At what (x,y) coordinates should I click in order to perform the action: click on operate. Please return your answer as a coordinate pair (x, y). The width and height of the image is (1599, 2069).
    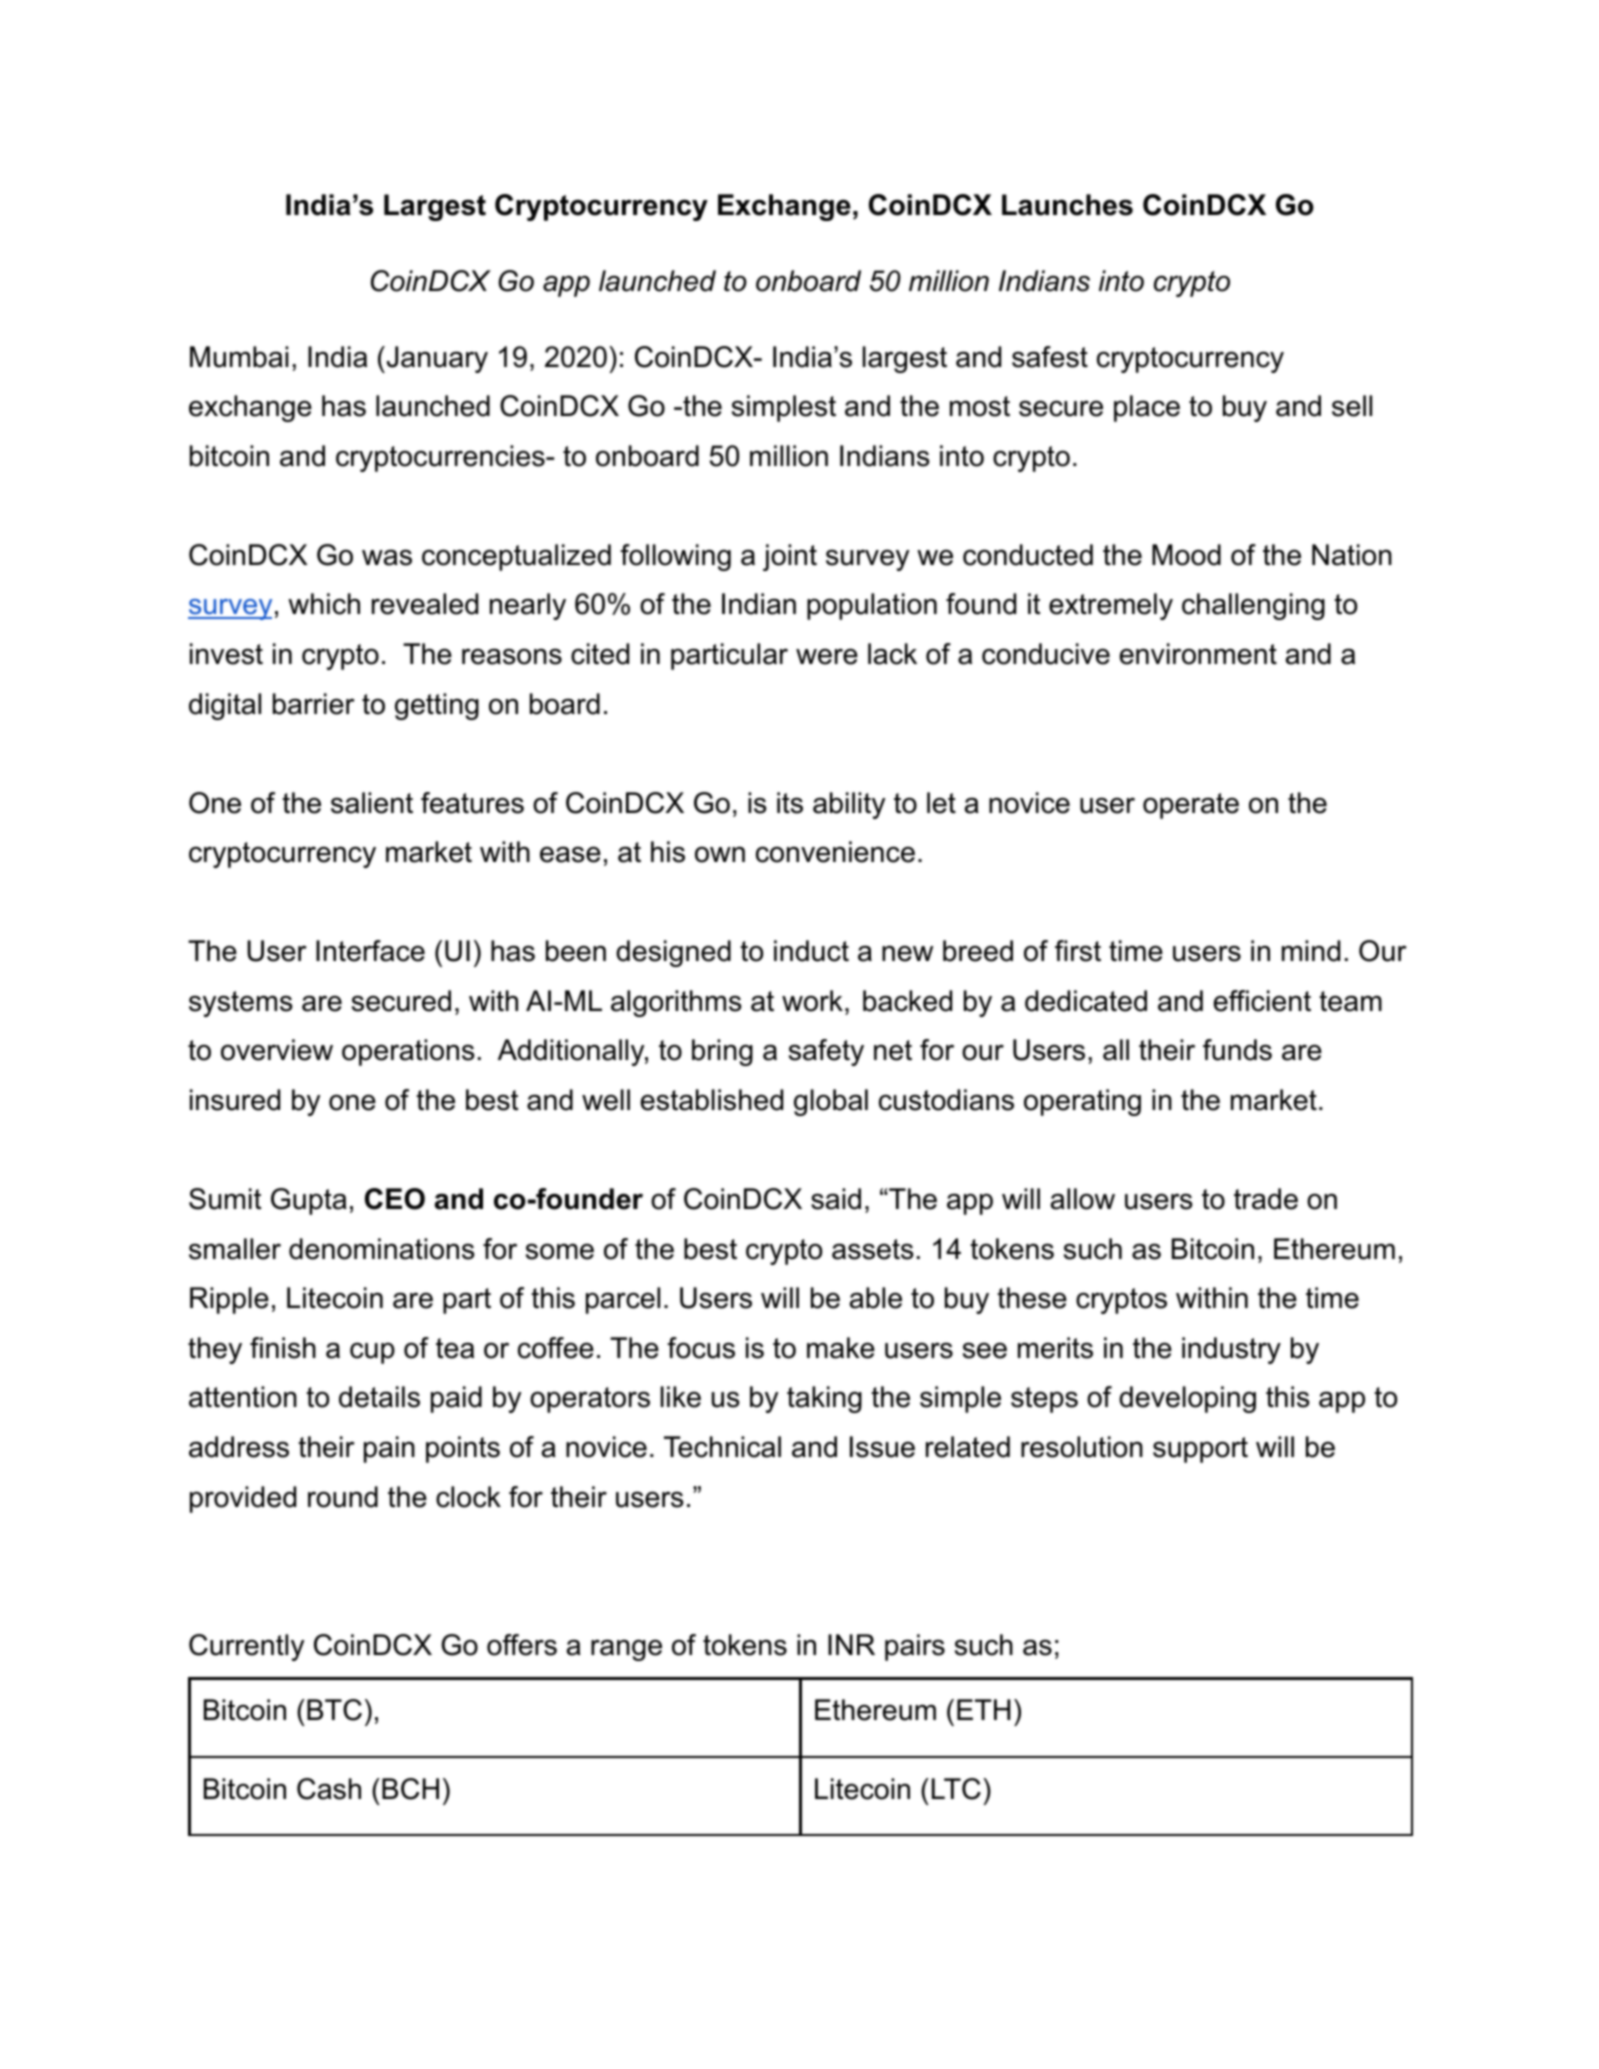
    Looking at the image, I should click on (1191, 806).
